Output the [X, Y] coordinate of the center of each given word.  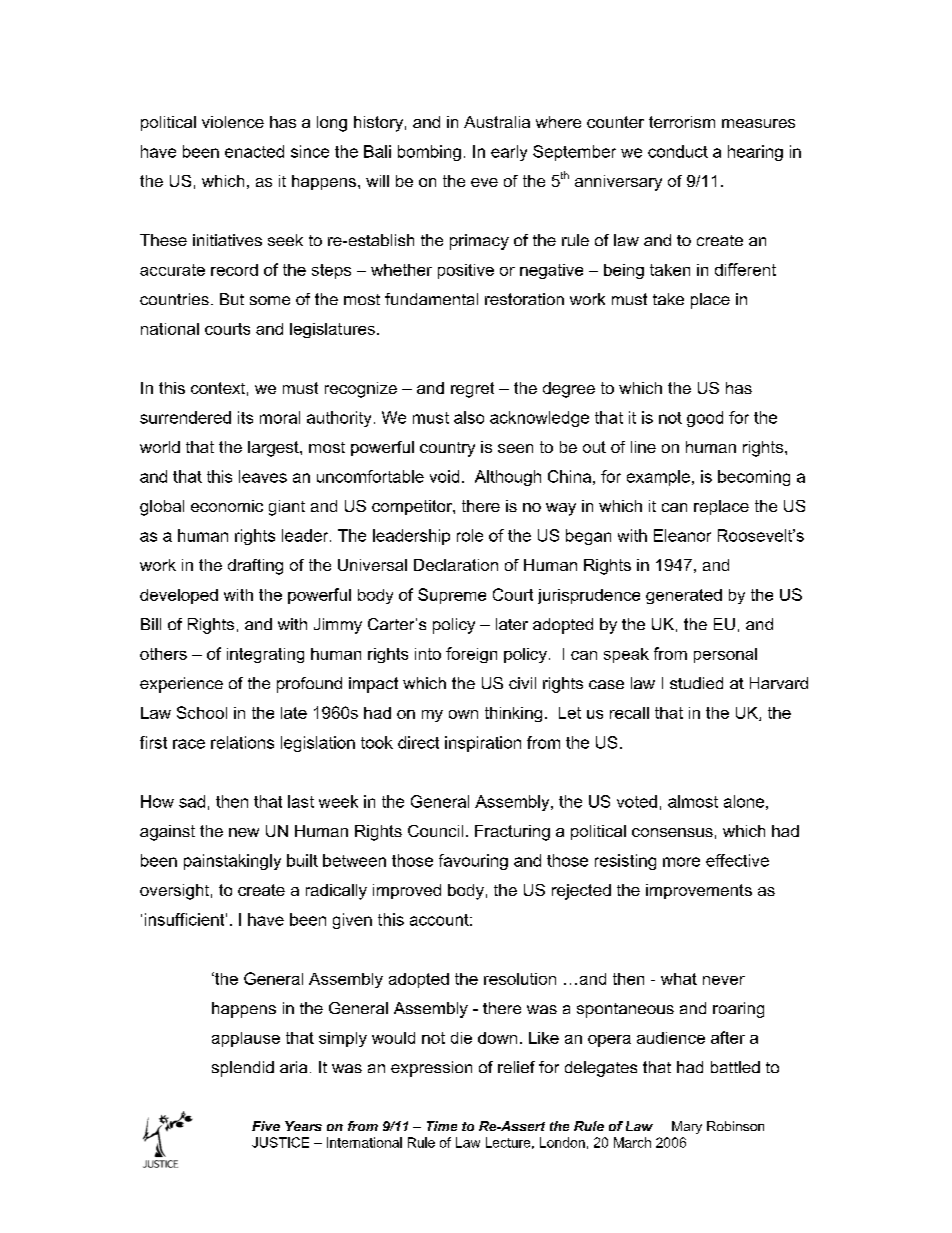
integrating [265, 655]
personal [725, 655]
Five [266, 1126]
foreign [471, 655]
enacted [254, 151]
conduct [678, 151]
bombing [429, 153]
